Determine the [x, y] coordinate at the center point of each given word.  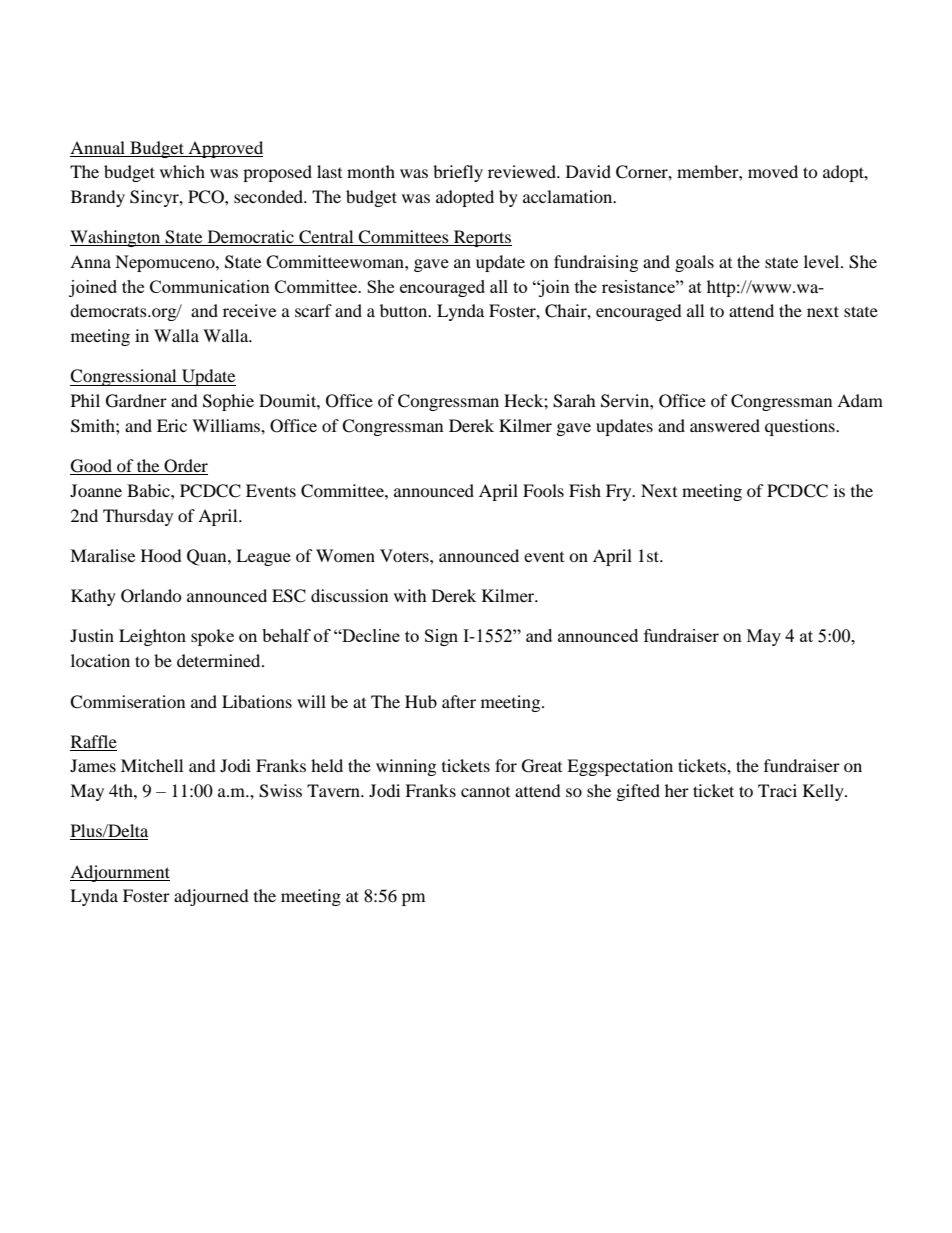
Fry [620, 492]
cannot [485, 792]
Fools [543, 490]
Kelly [824, 792]
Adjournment [120, 873]
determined [220, 660]
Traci [777, 790]
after [459, 701]
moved [773, 171]
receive [249, 310]
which [182, 171]
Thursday [138, 517]
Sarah [574, 401]
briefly [458, 173]
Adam [860, 400]
